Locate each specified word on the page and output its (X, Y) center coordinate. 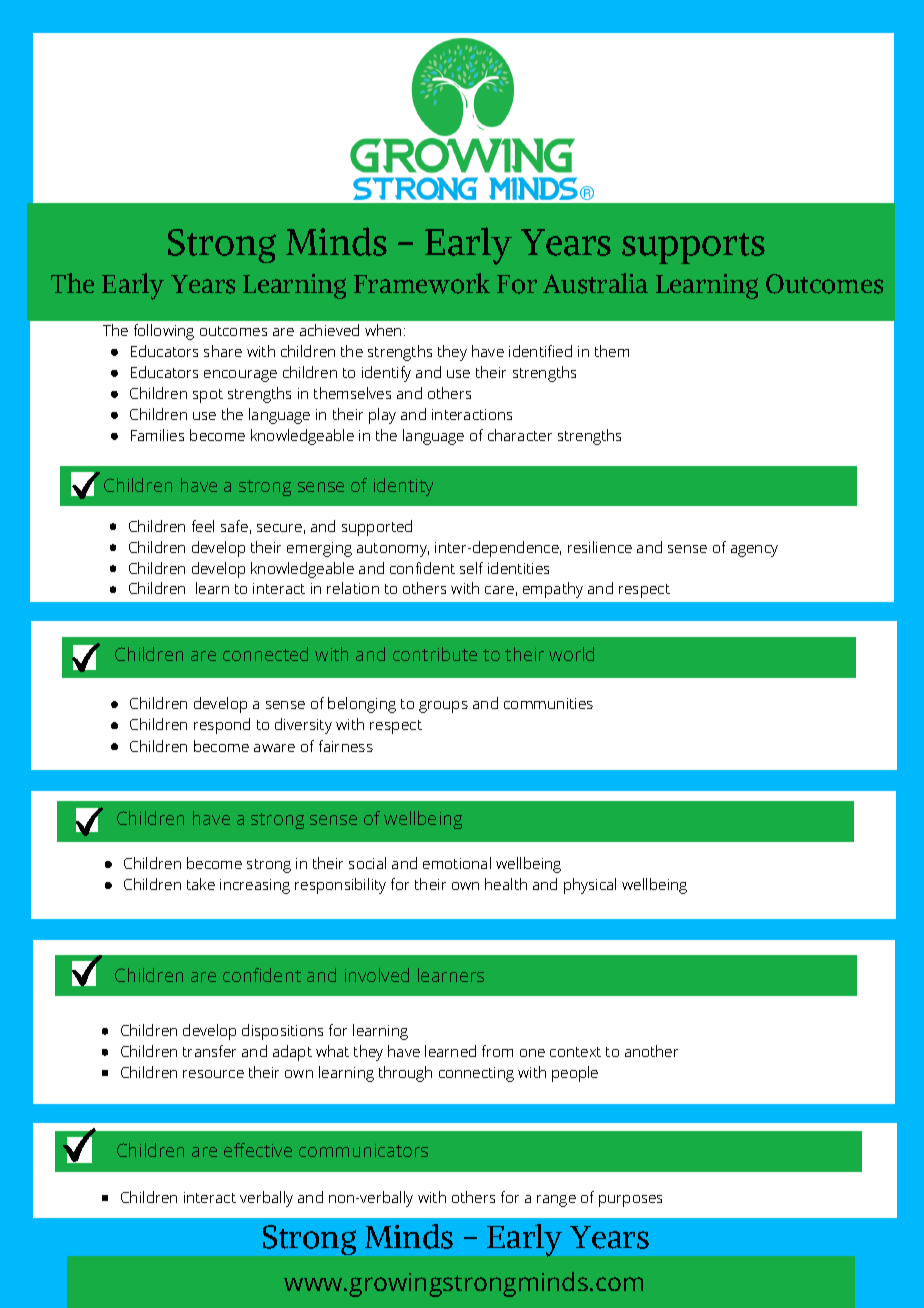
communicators (363, 1150)
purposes (630, 1201)
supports (693, 248)
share (223, 351)
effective (258, 1150)
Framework (422, 283)
